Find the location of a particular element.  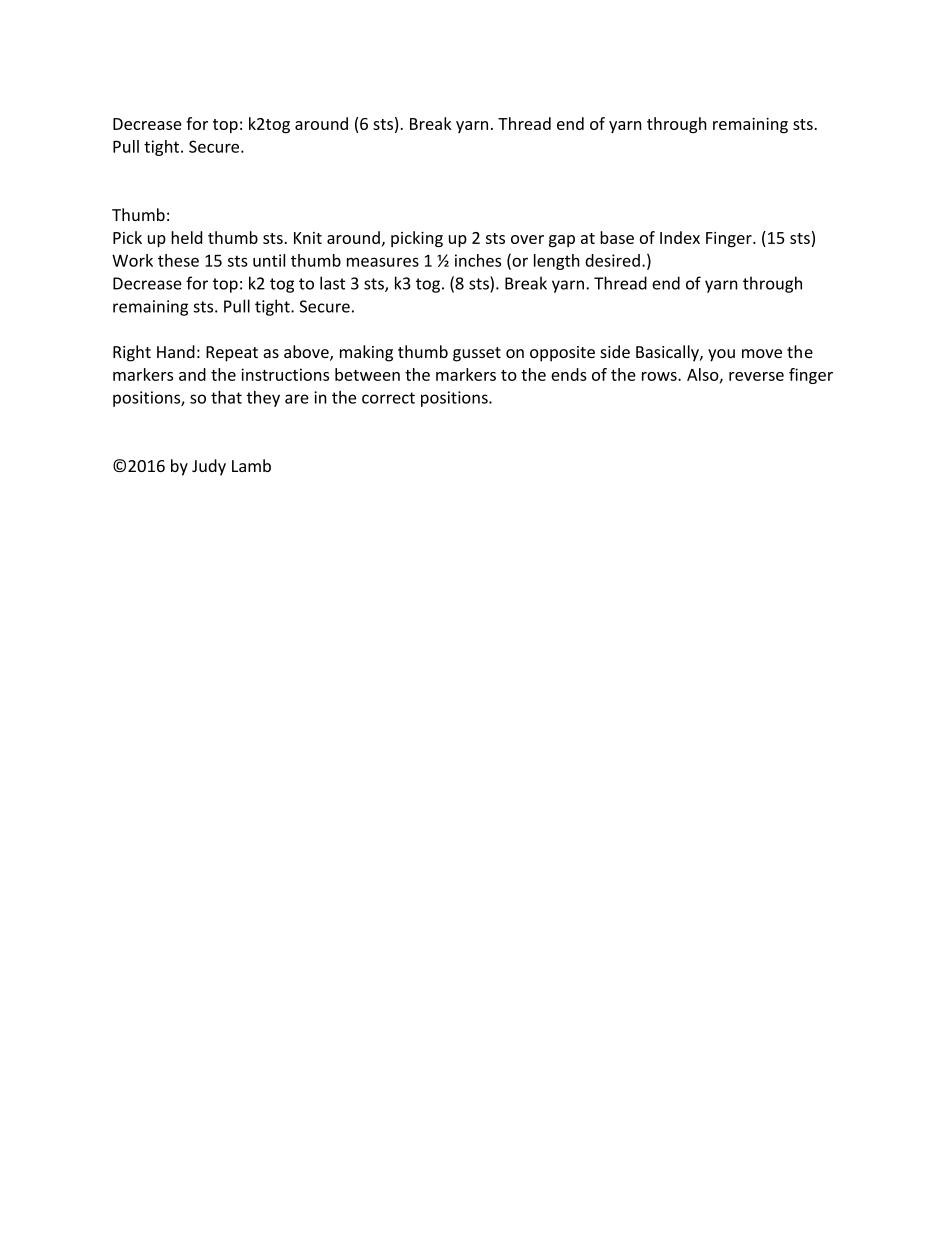

Lamb is located at coordinates (251, 465).
